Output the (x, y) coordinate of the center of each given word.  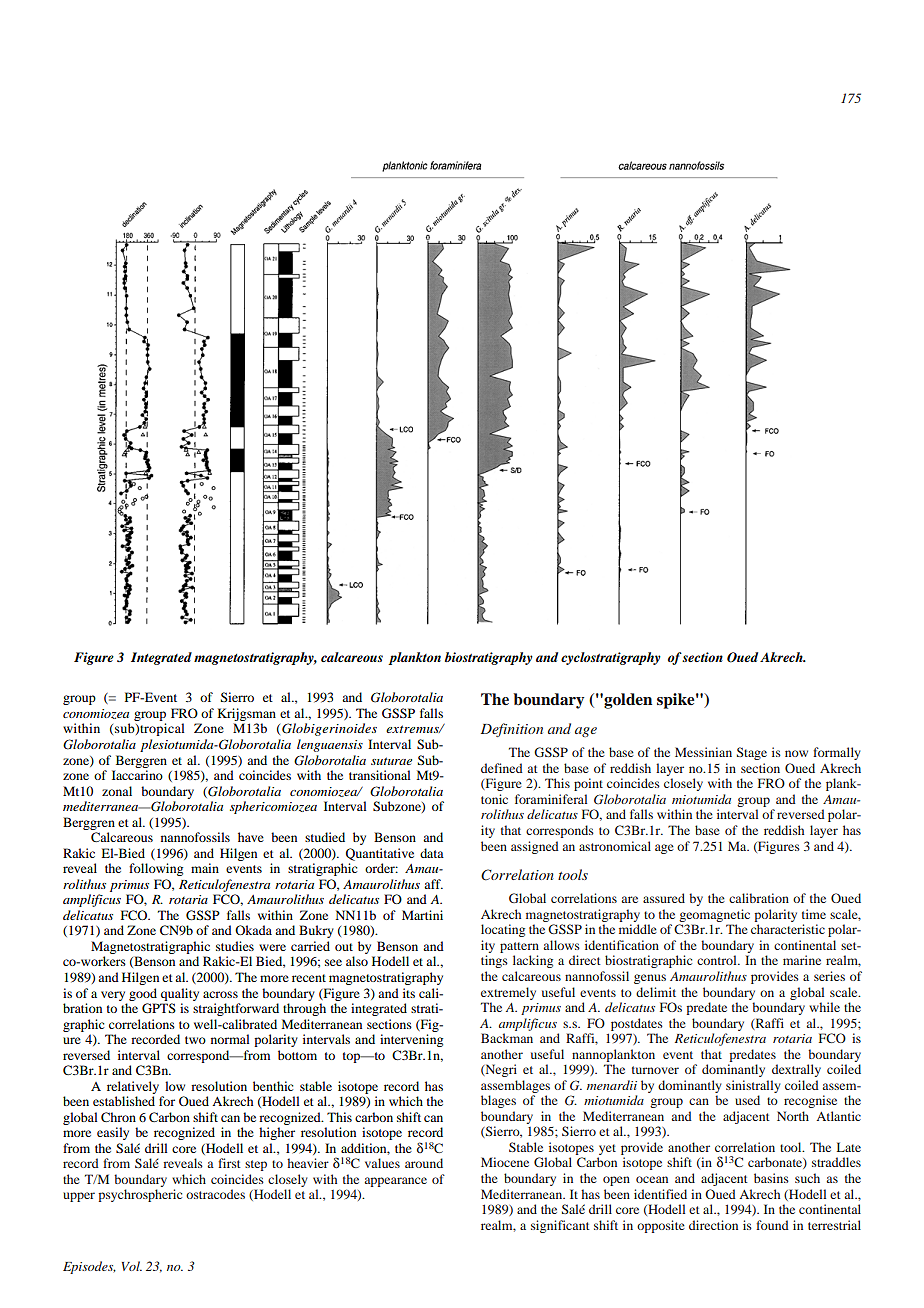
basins (771, 1178)
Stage (752, 753)
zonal (117, 791)
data (432, 853)
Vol (132, 1266)
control (718, 960)
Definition (512, 730)
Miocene (505, 1162)
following (156, 869)
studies (235, 946)
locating (503, 930)
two (195, 1040)
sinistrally (753, 1086)
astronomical (615, 846)
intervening (411, 1040)
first (229, 1163)
